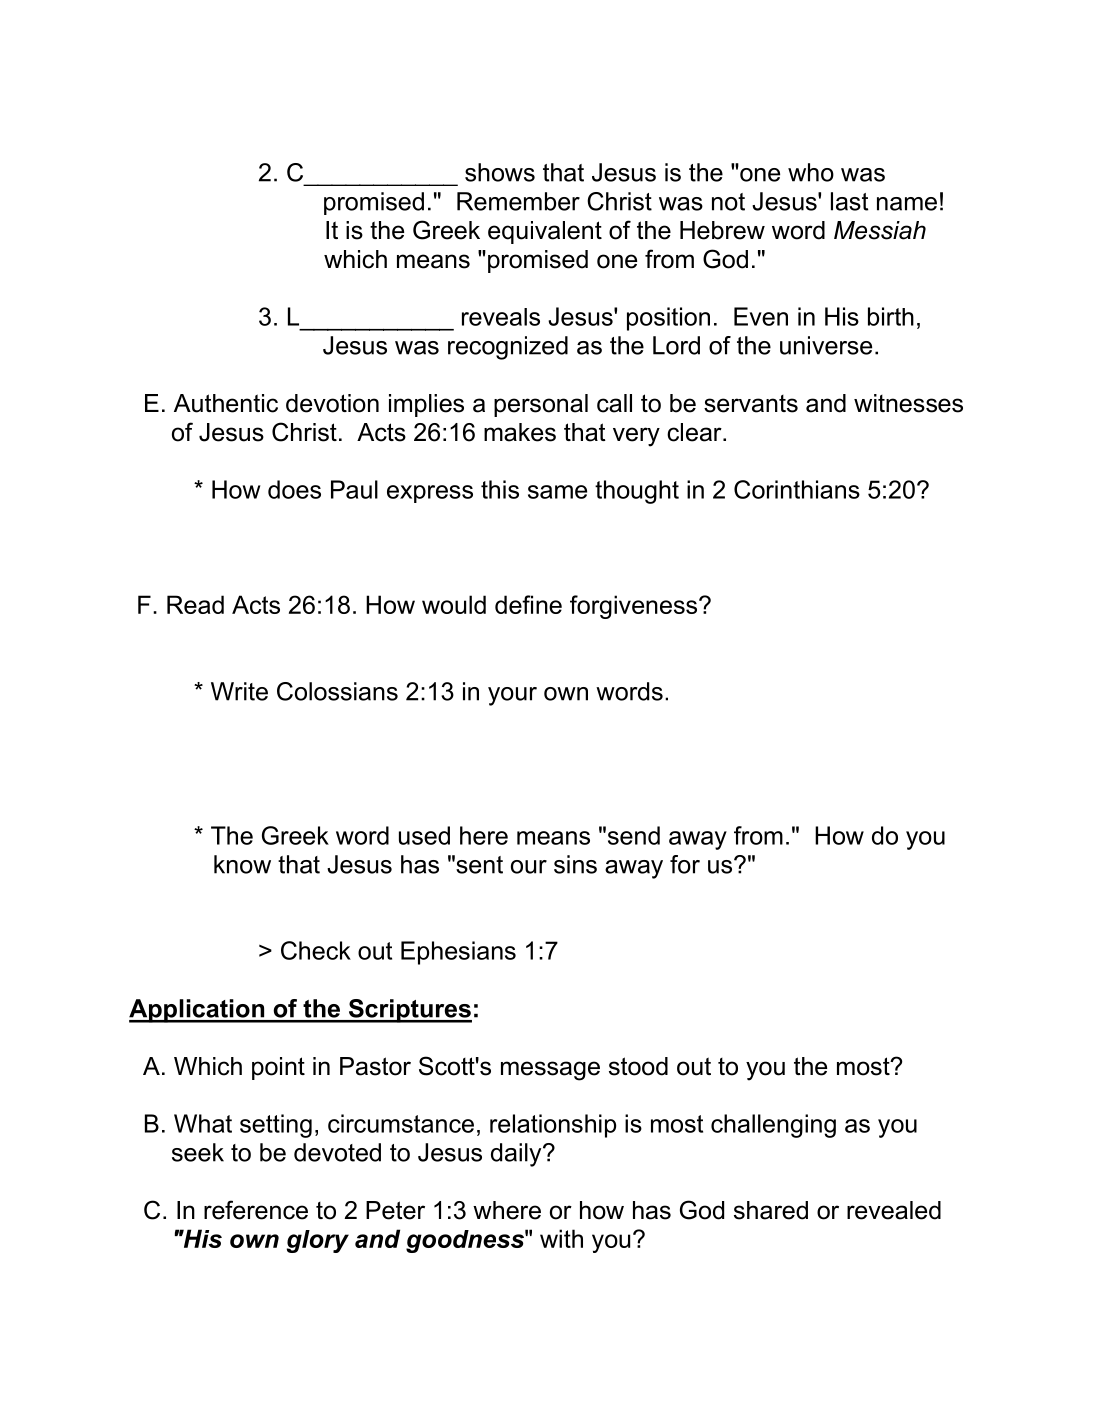  What do you see at coordinates (771, 1210) in the document?
I see `shared` at bounding box center [771, 1210].
